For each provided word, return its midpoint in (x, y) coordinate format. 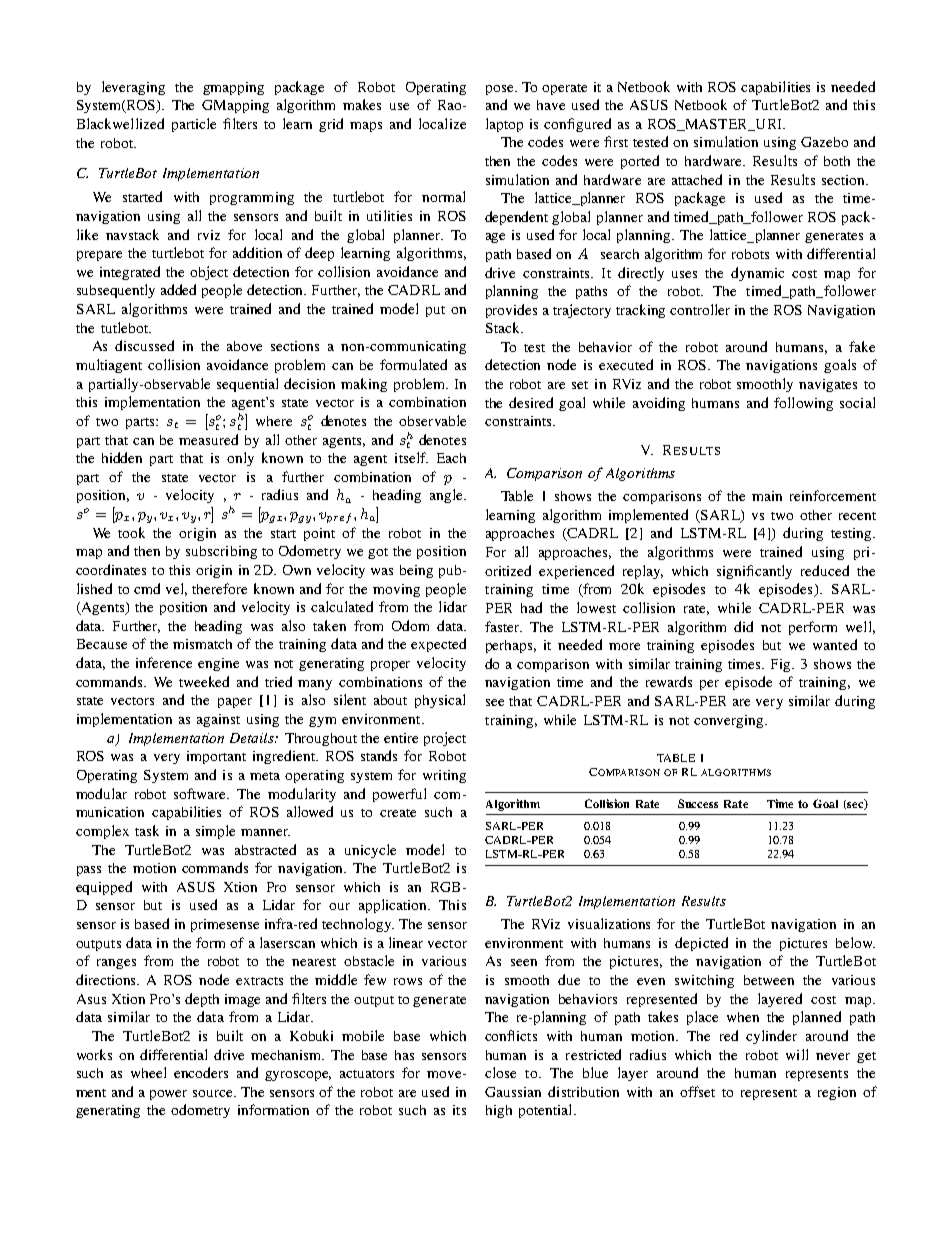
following (803, 404)
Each (451, 458)
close (500, 1072)
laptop (504, 125)
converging (730, 721)
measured (208, 439)
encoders (201, 1072)
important (216, 757)
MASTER (716, 125)
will (797, 1054)
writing (444, 776)
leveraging (133, 88)
